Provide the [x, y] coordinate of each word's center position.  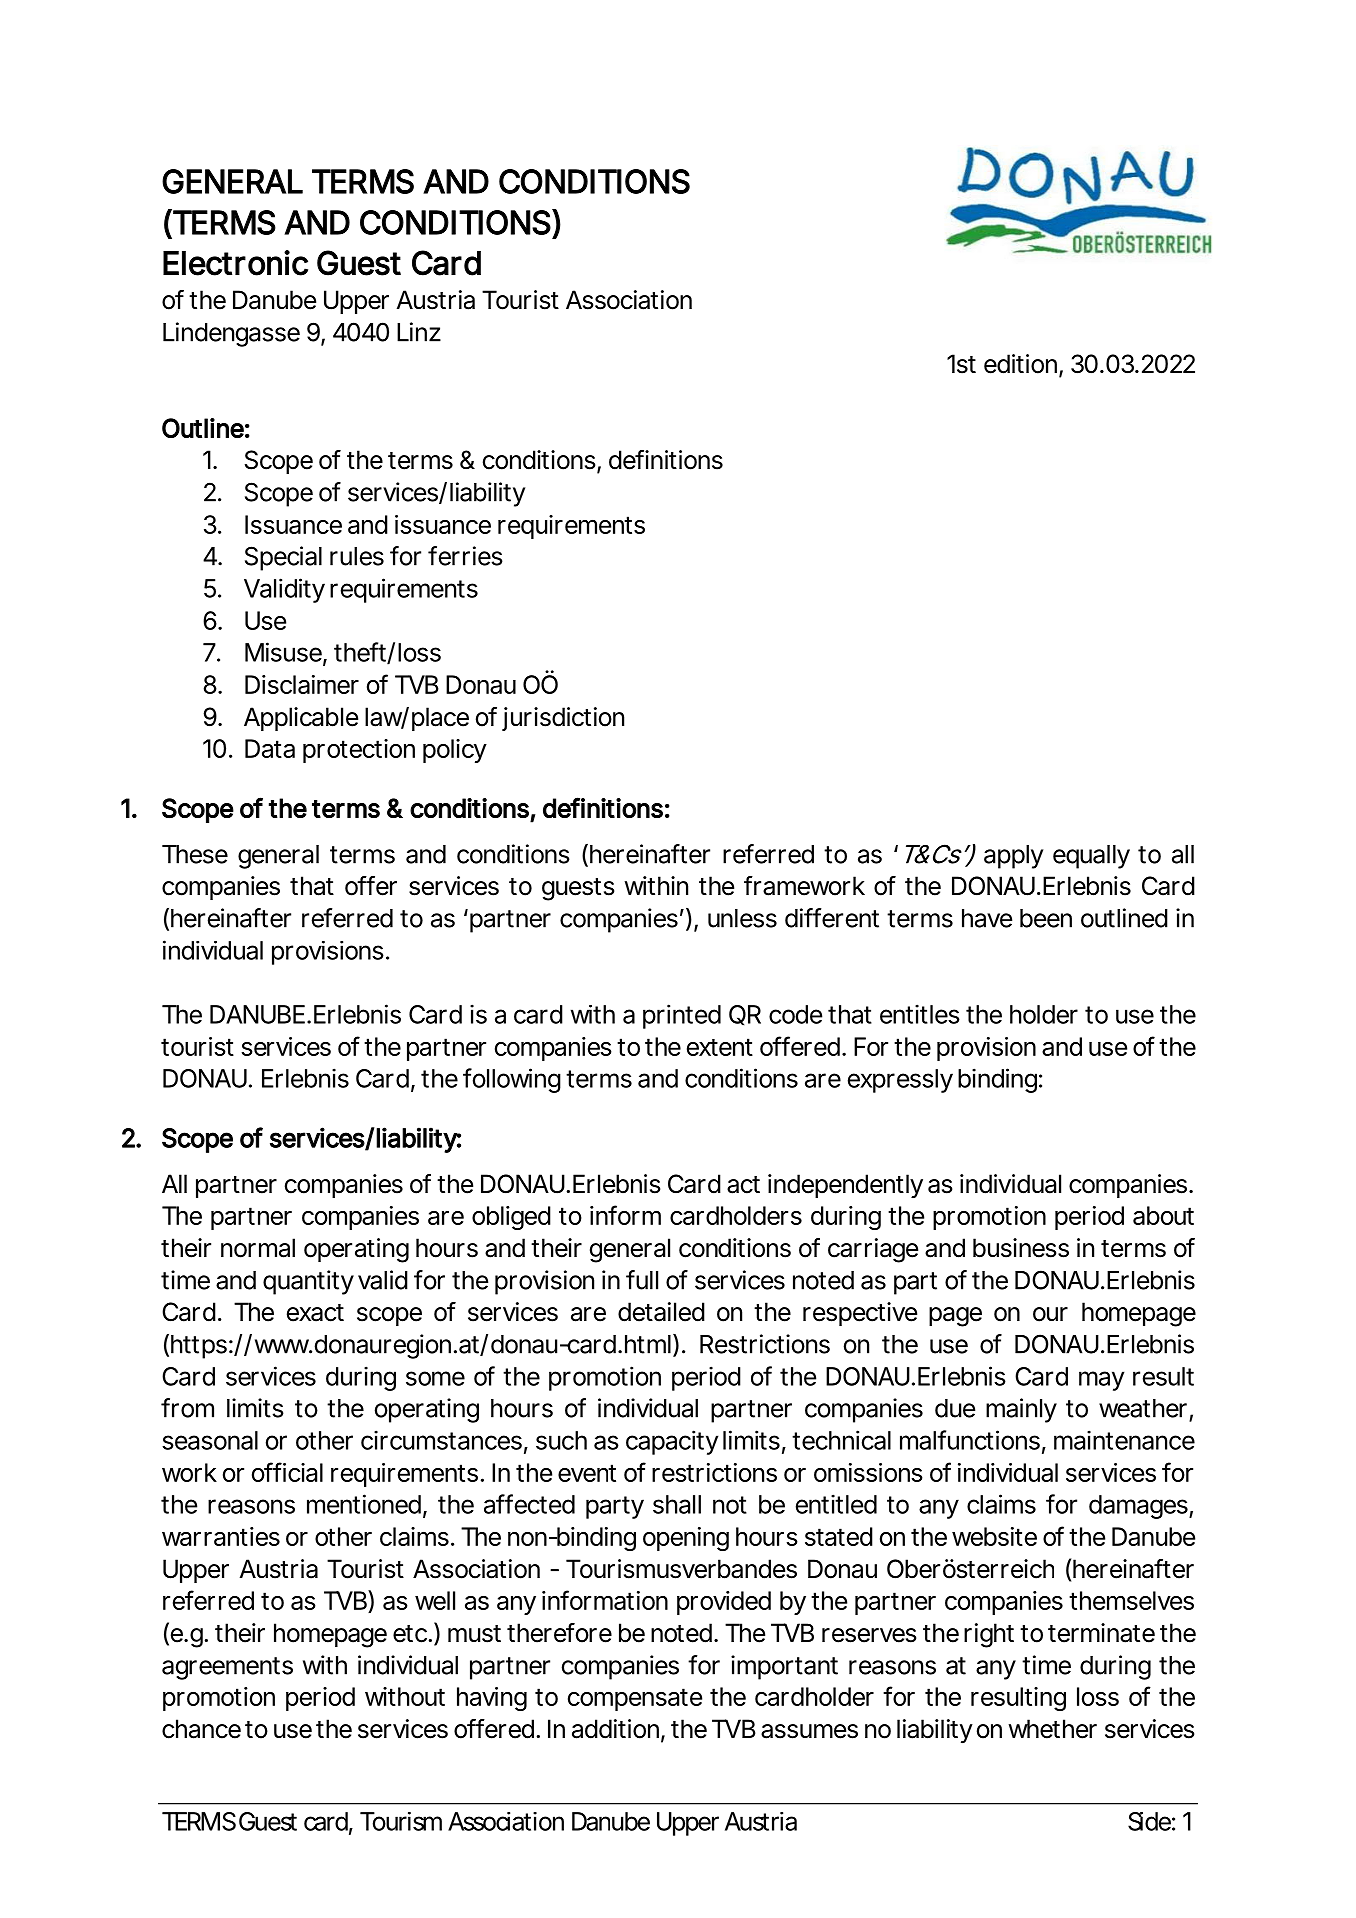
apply [1013, 857]
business [1021, 1248]
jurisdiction [563, 719]
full [642, 1280]
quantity [308, 1282]
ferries [465, 556]
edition [1020, 364]
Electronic [235, 263]
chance [201, 1729]
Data [270, 748]
